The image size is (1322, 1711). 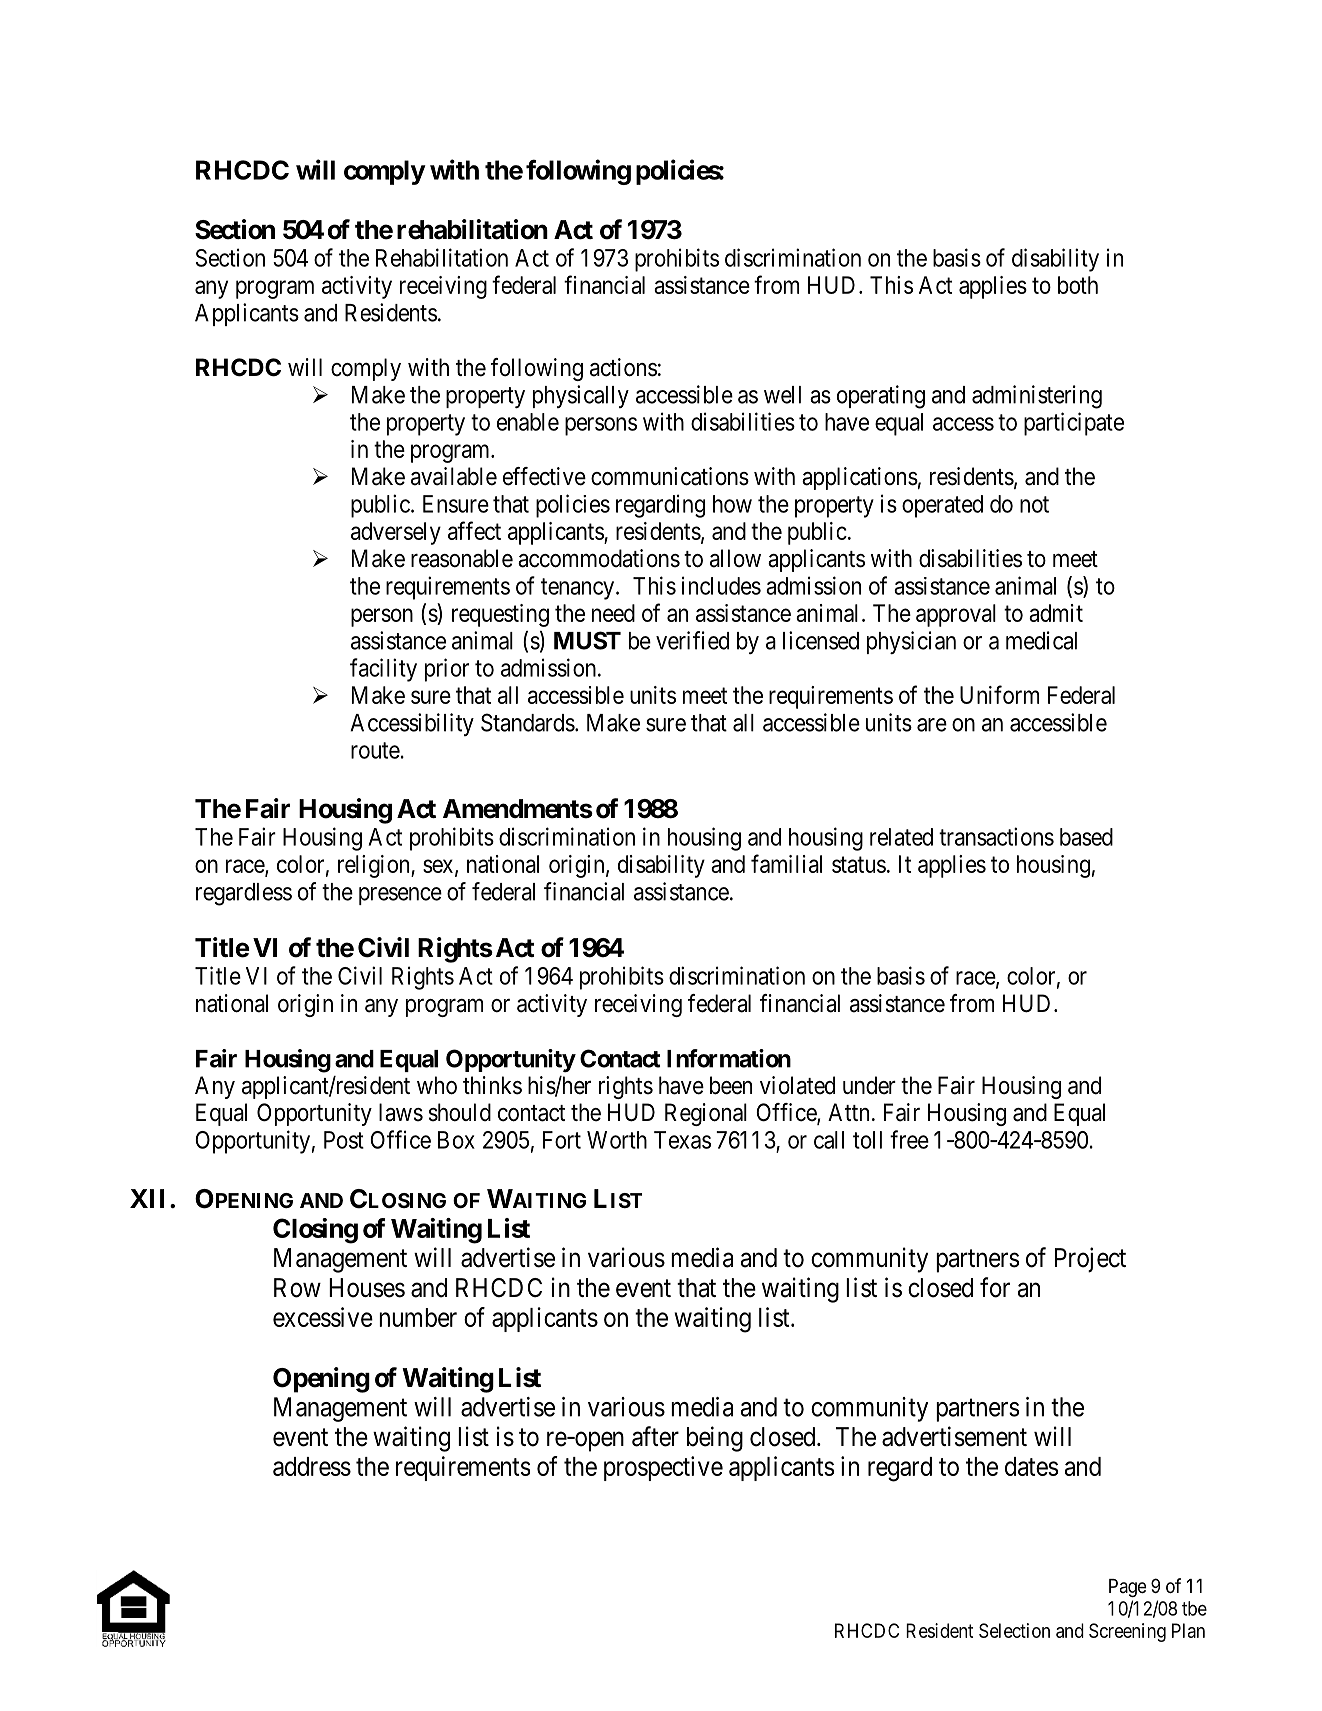 I want to click on both, so click(x=1078, y=285).
